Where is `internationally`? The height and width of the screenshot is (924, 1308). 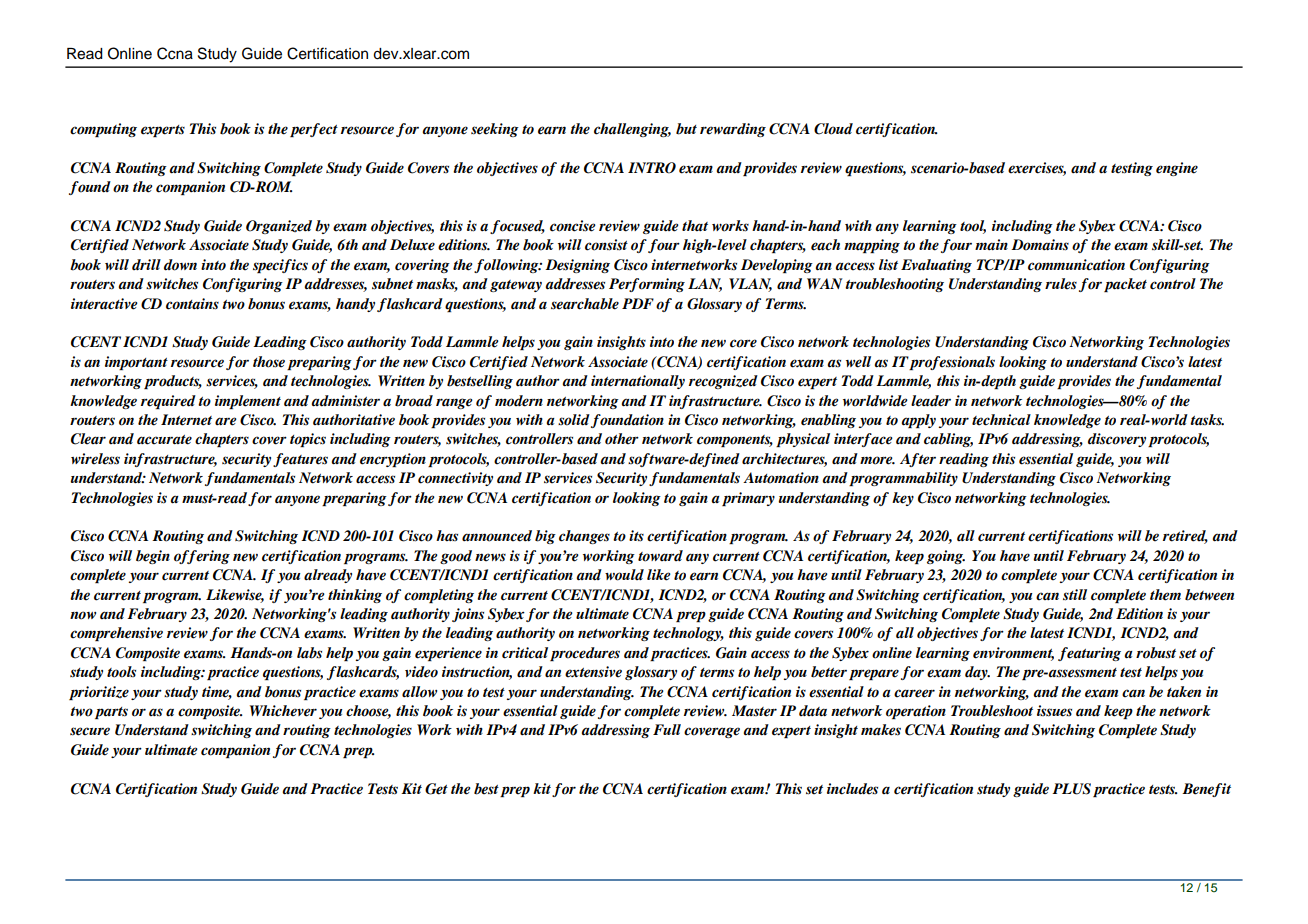 internationally is located at coordinates (638, 382).
